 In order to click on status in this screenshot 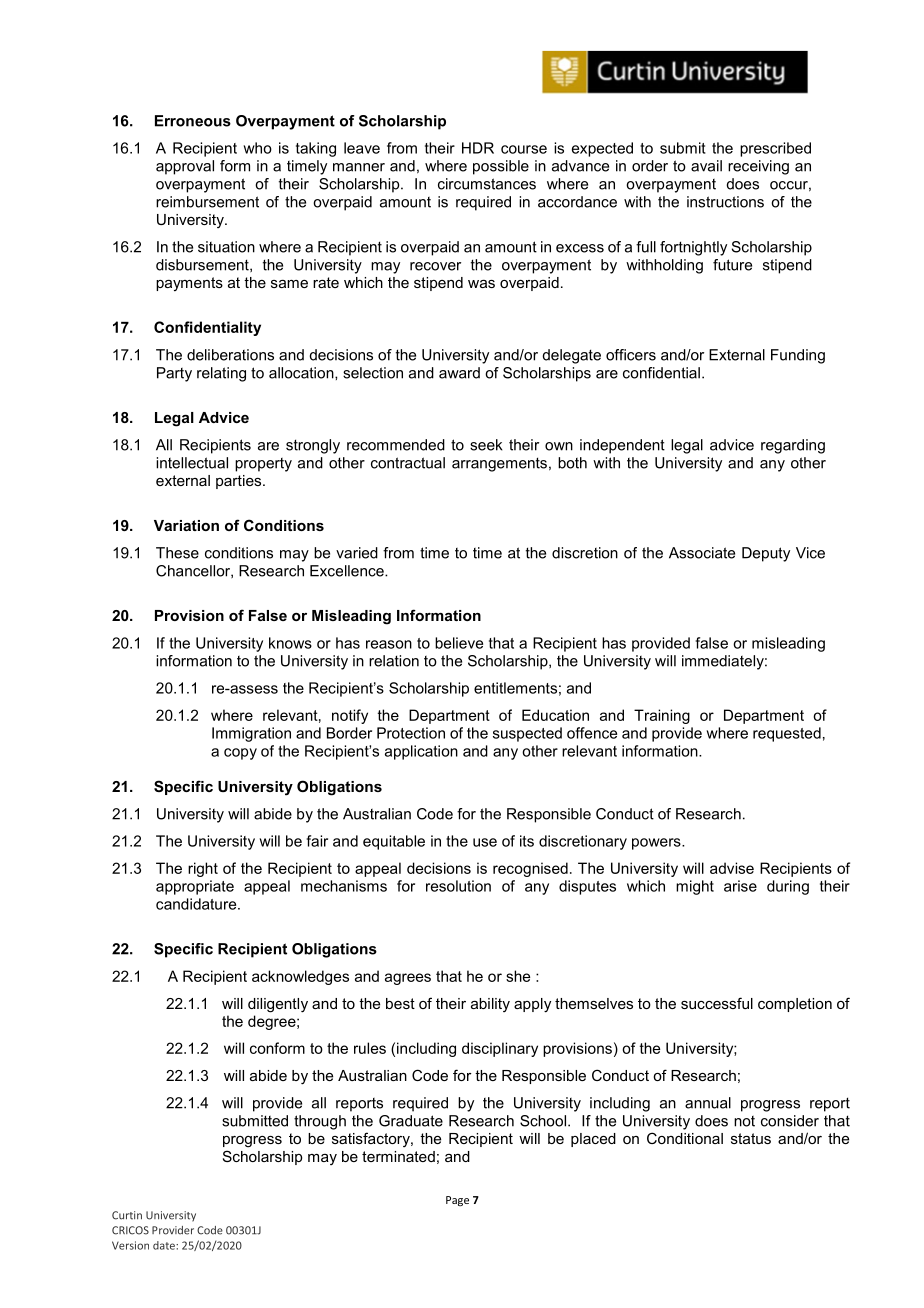, I will do `click(751, 1138)`.
